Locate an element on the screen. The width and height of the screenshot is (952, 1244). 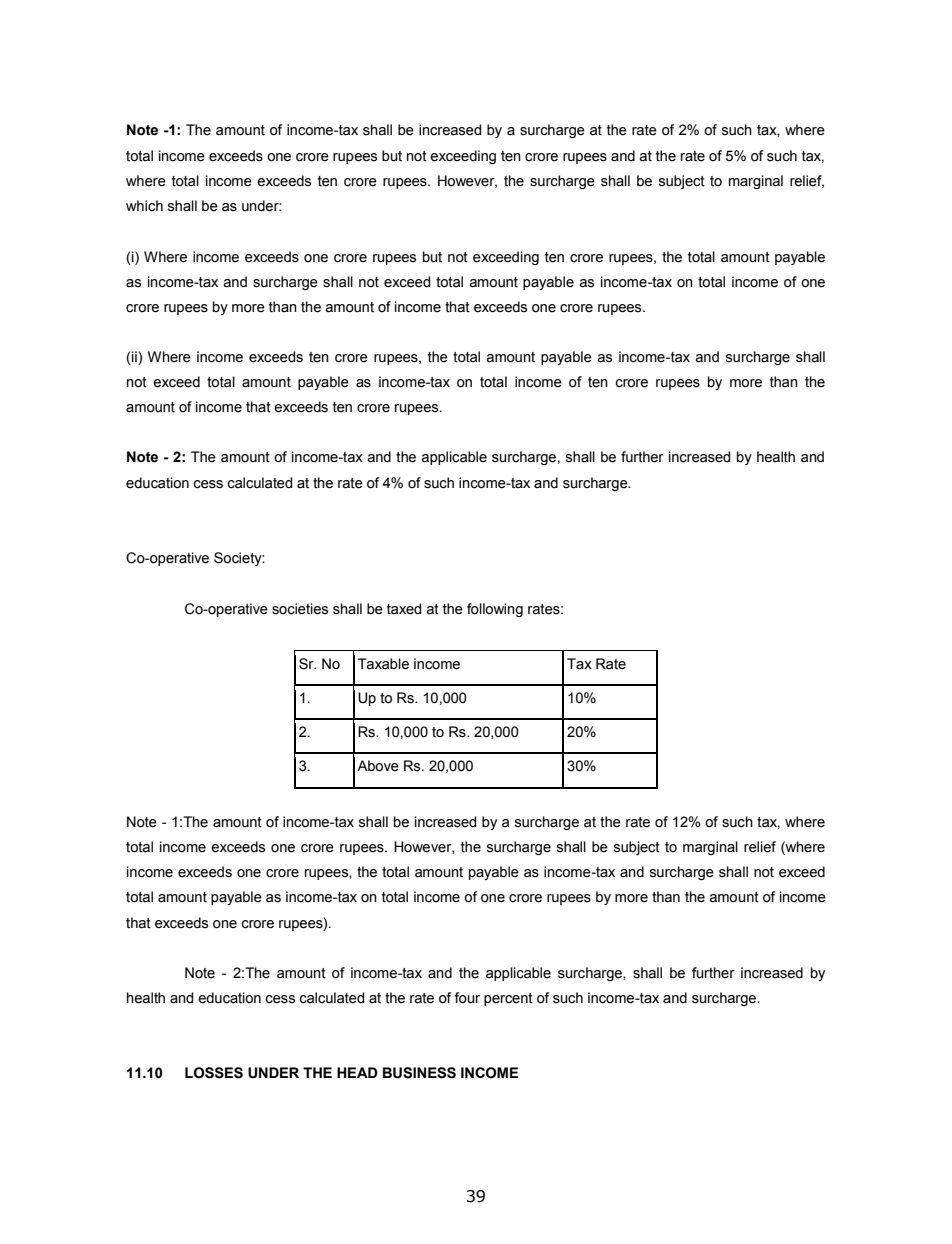
percent is located at coordinates (508, 999).
